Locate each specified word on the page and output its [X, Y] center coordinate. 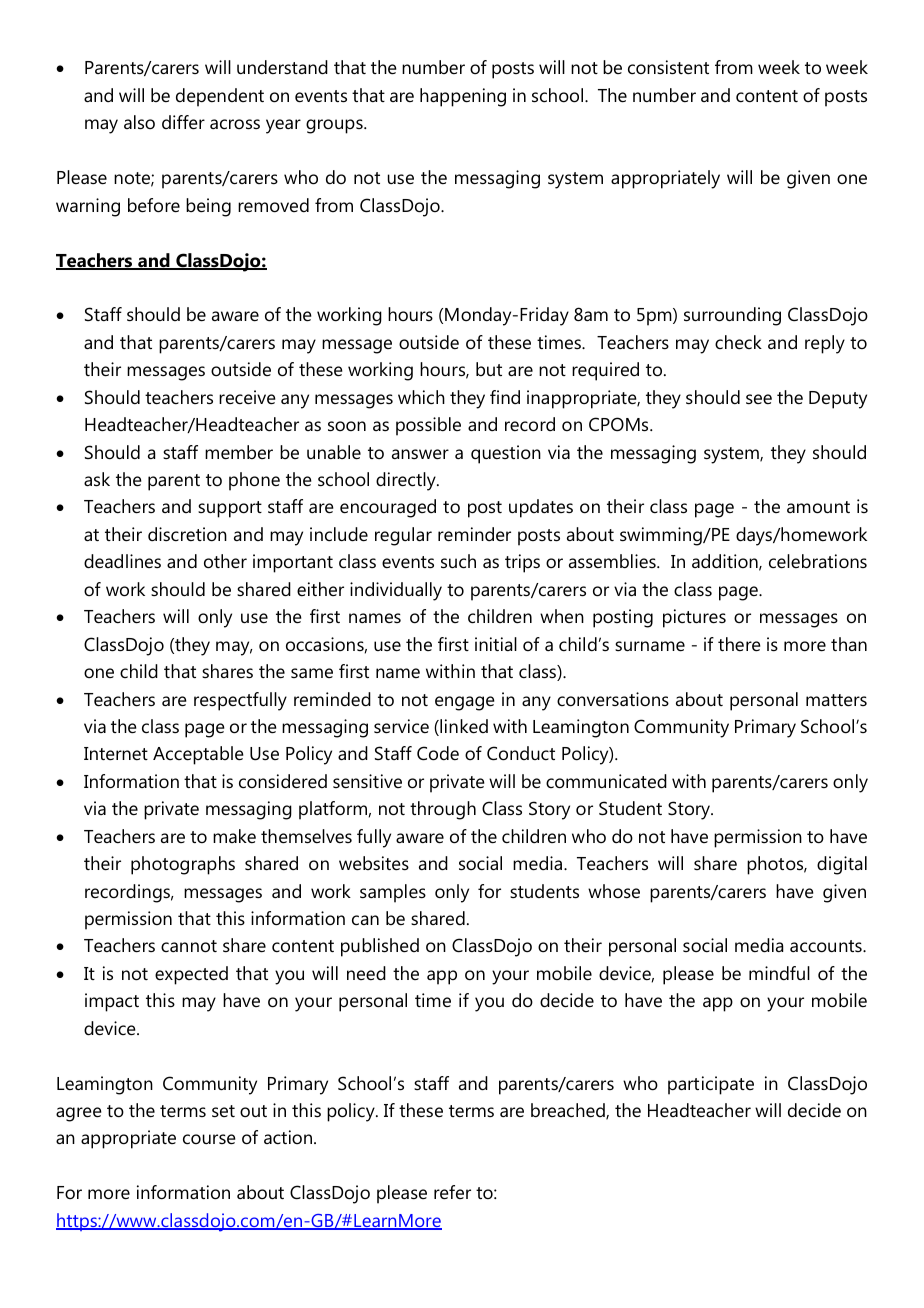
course [209, 1139]
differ [183, 122]
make [234, 836]
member [239, 452]
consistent [668, 67]
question [506, 454]
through [443, 810]
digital [842, 865]
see [759, 399]
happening [463, 97]
